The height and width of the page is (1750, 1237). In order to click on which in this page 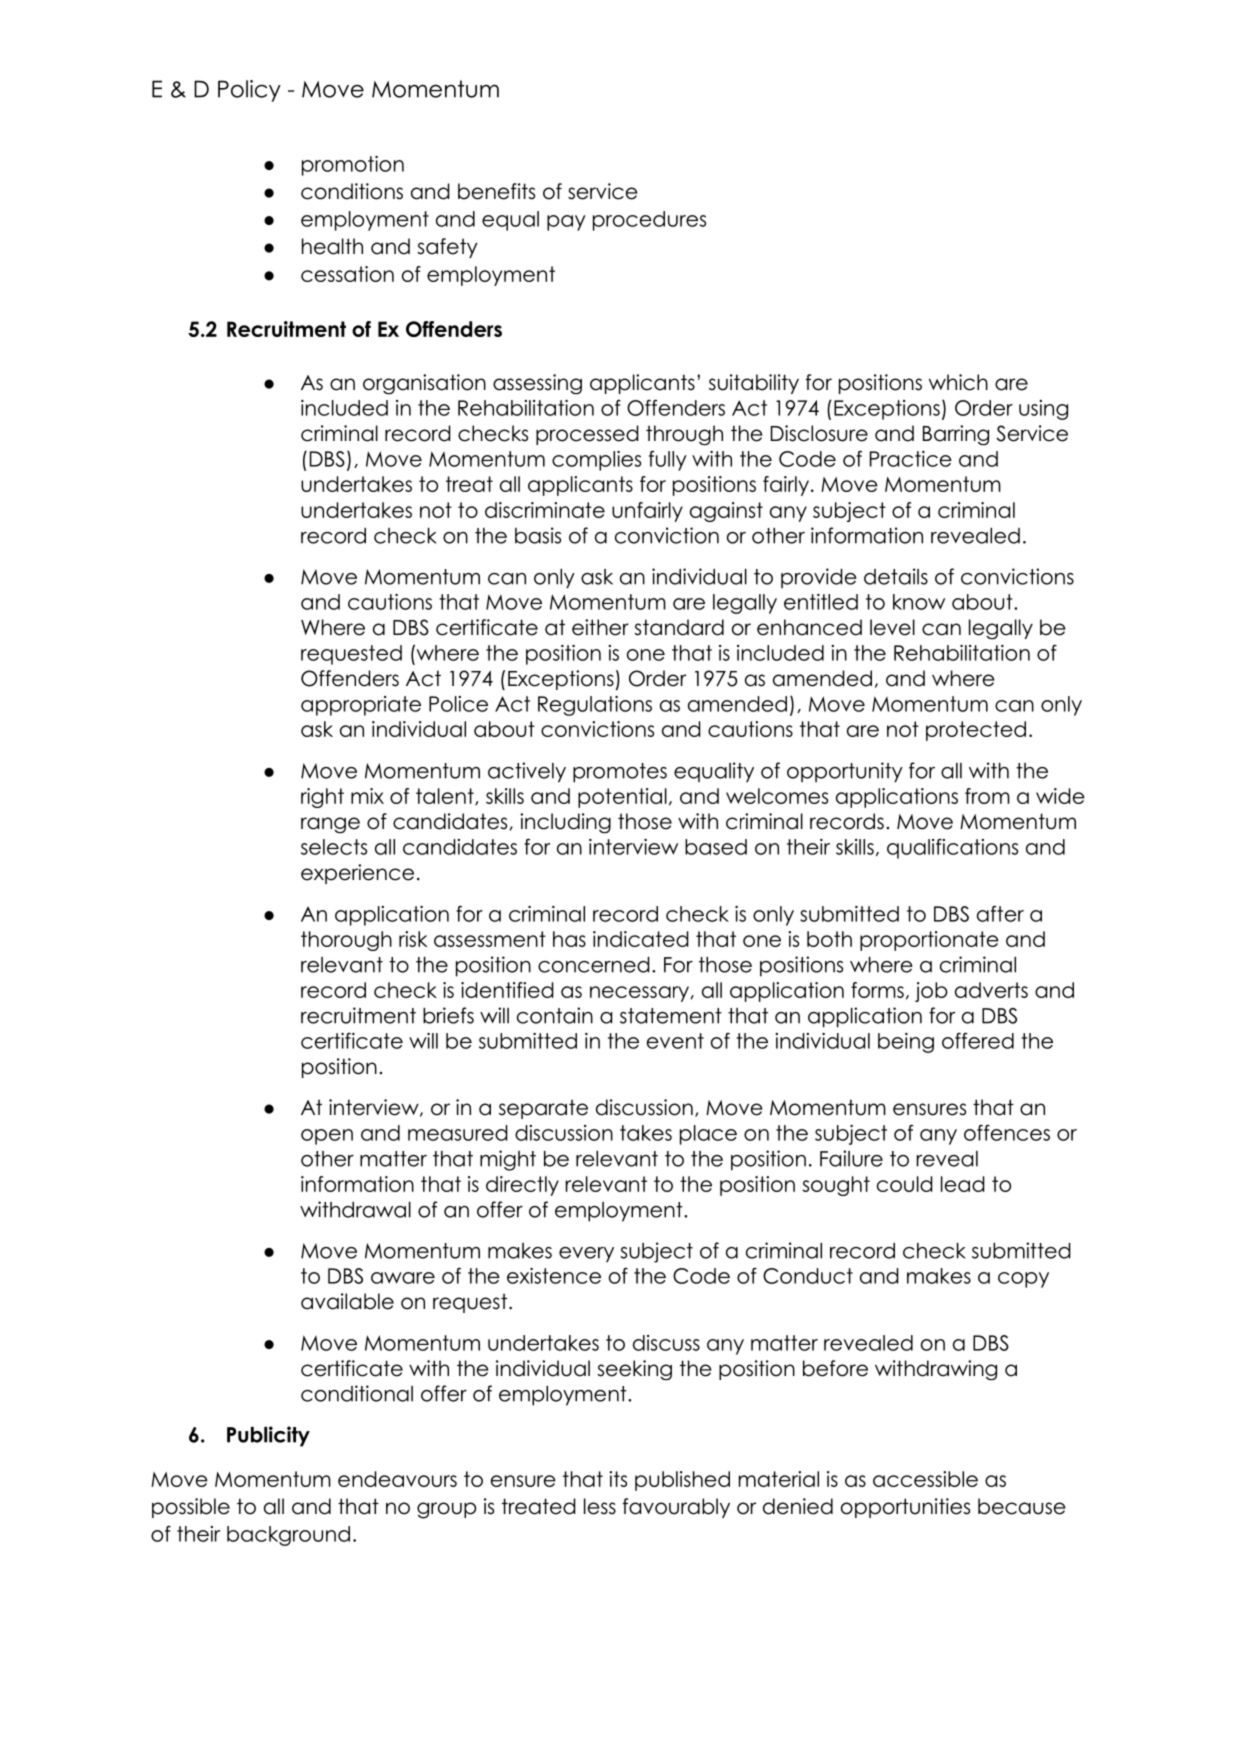, I will do `click(958, 382)`.
